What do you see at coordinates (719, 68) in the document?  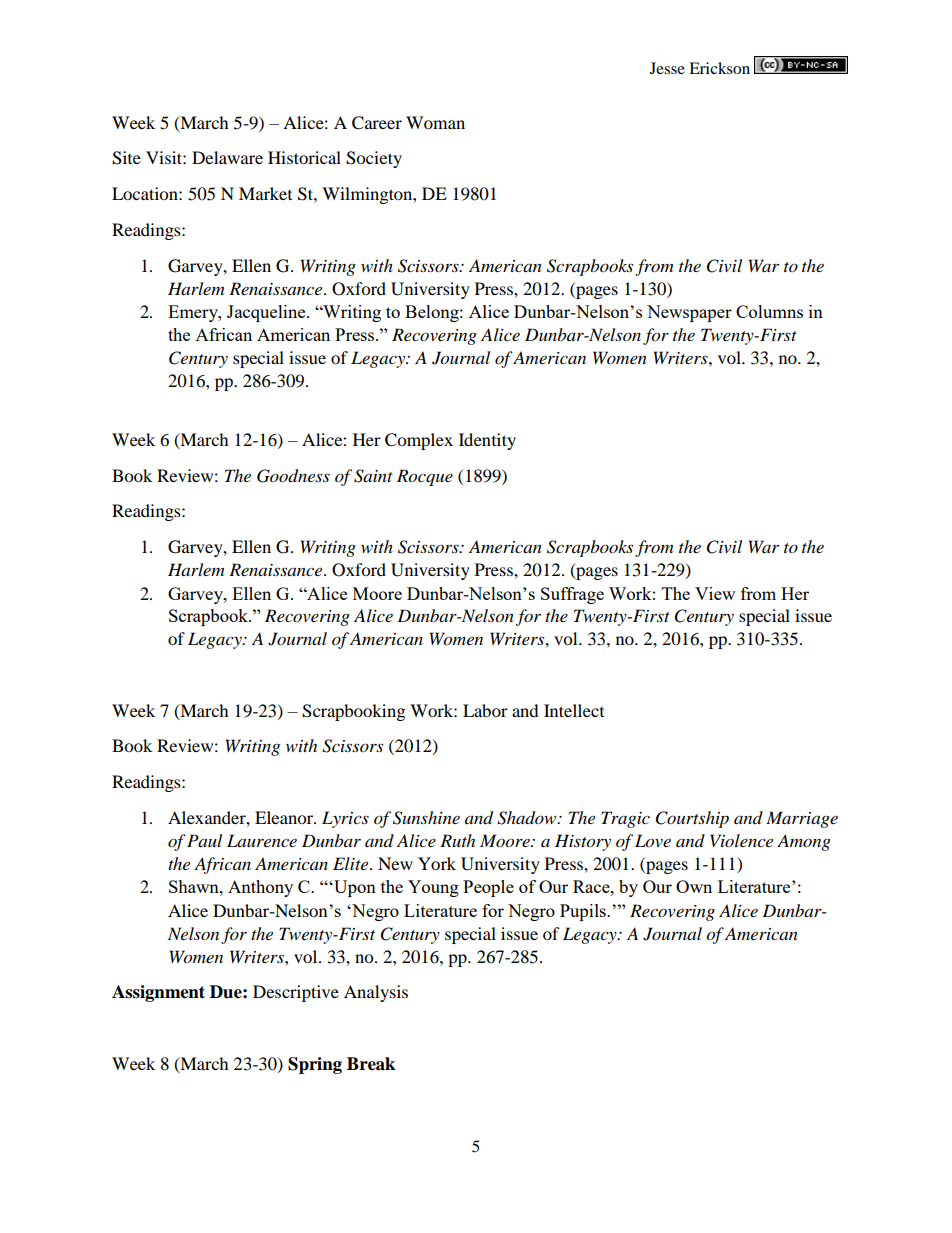 I see `Erickson` at bounding box center [719, 68].
